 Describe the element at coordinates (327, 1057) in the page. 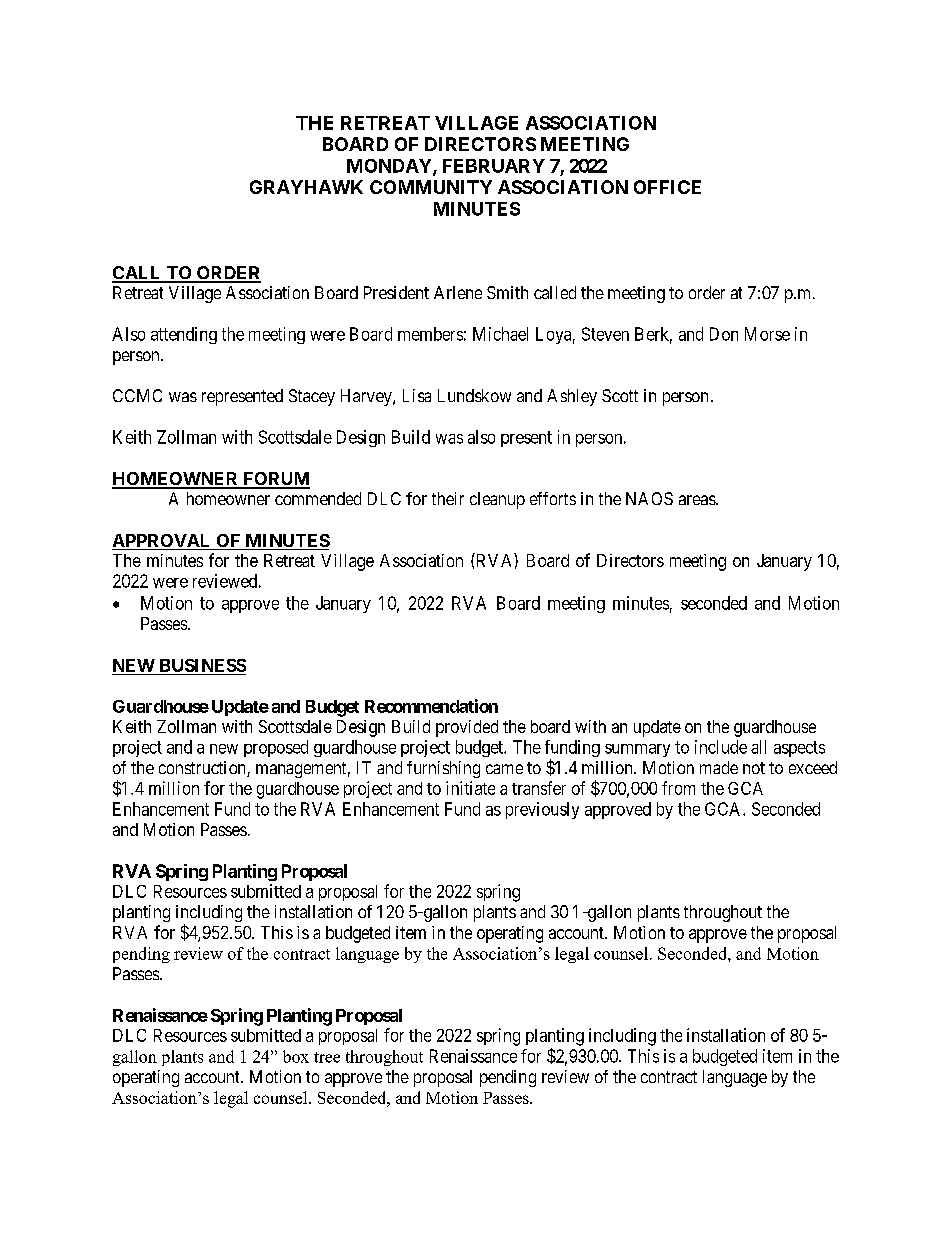

I see `tree` at that location.
